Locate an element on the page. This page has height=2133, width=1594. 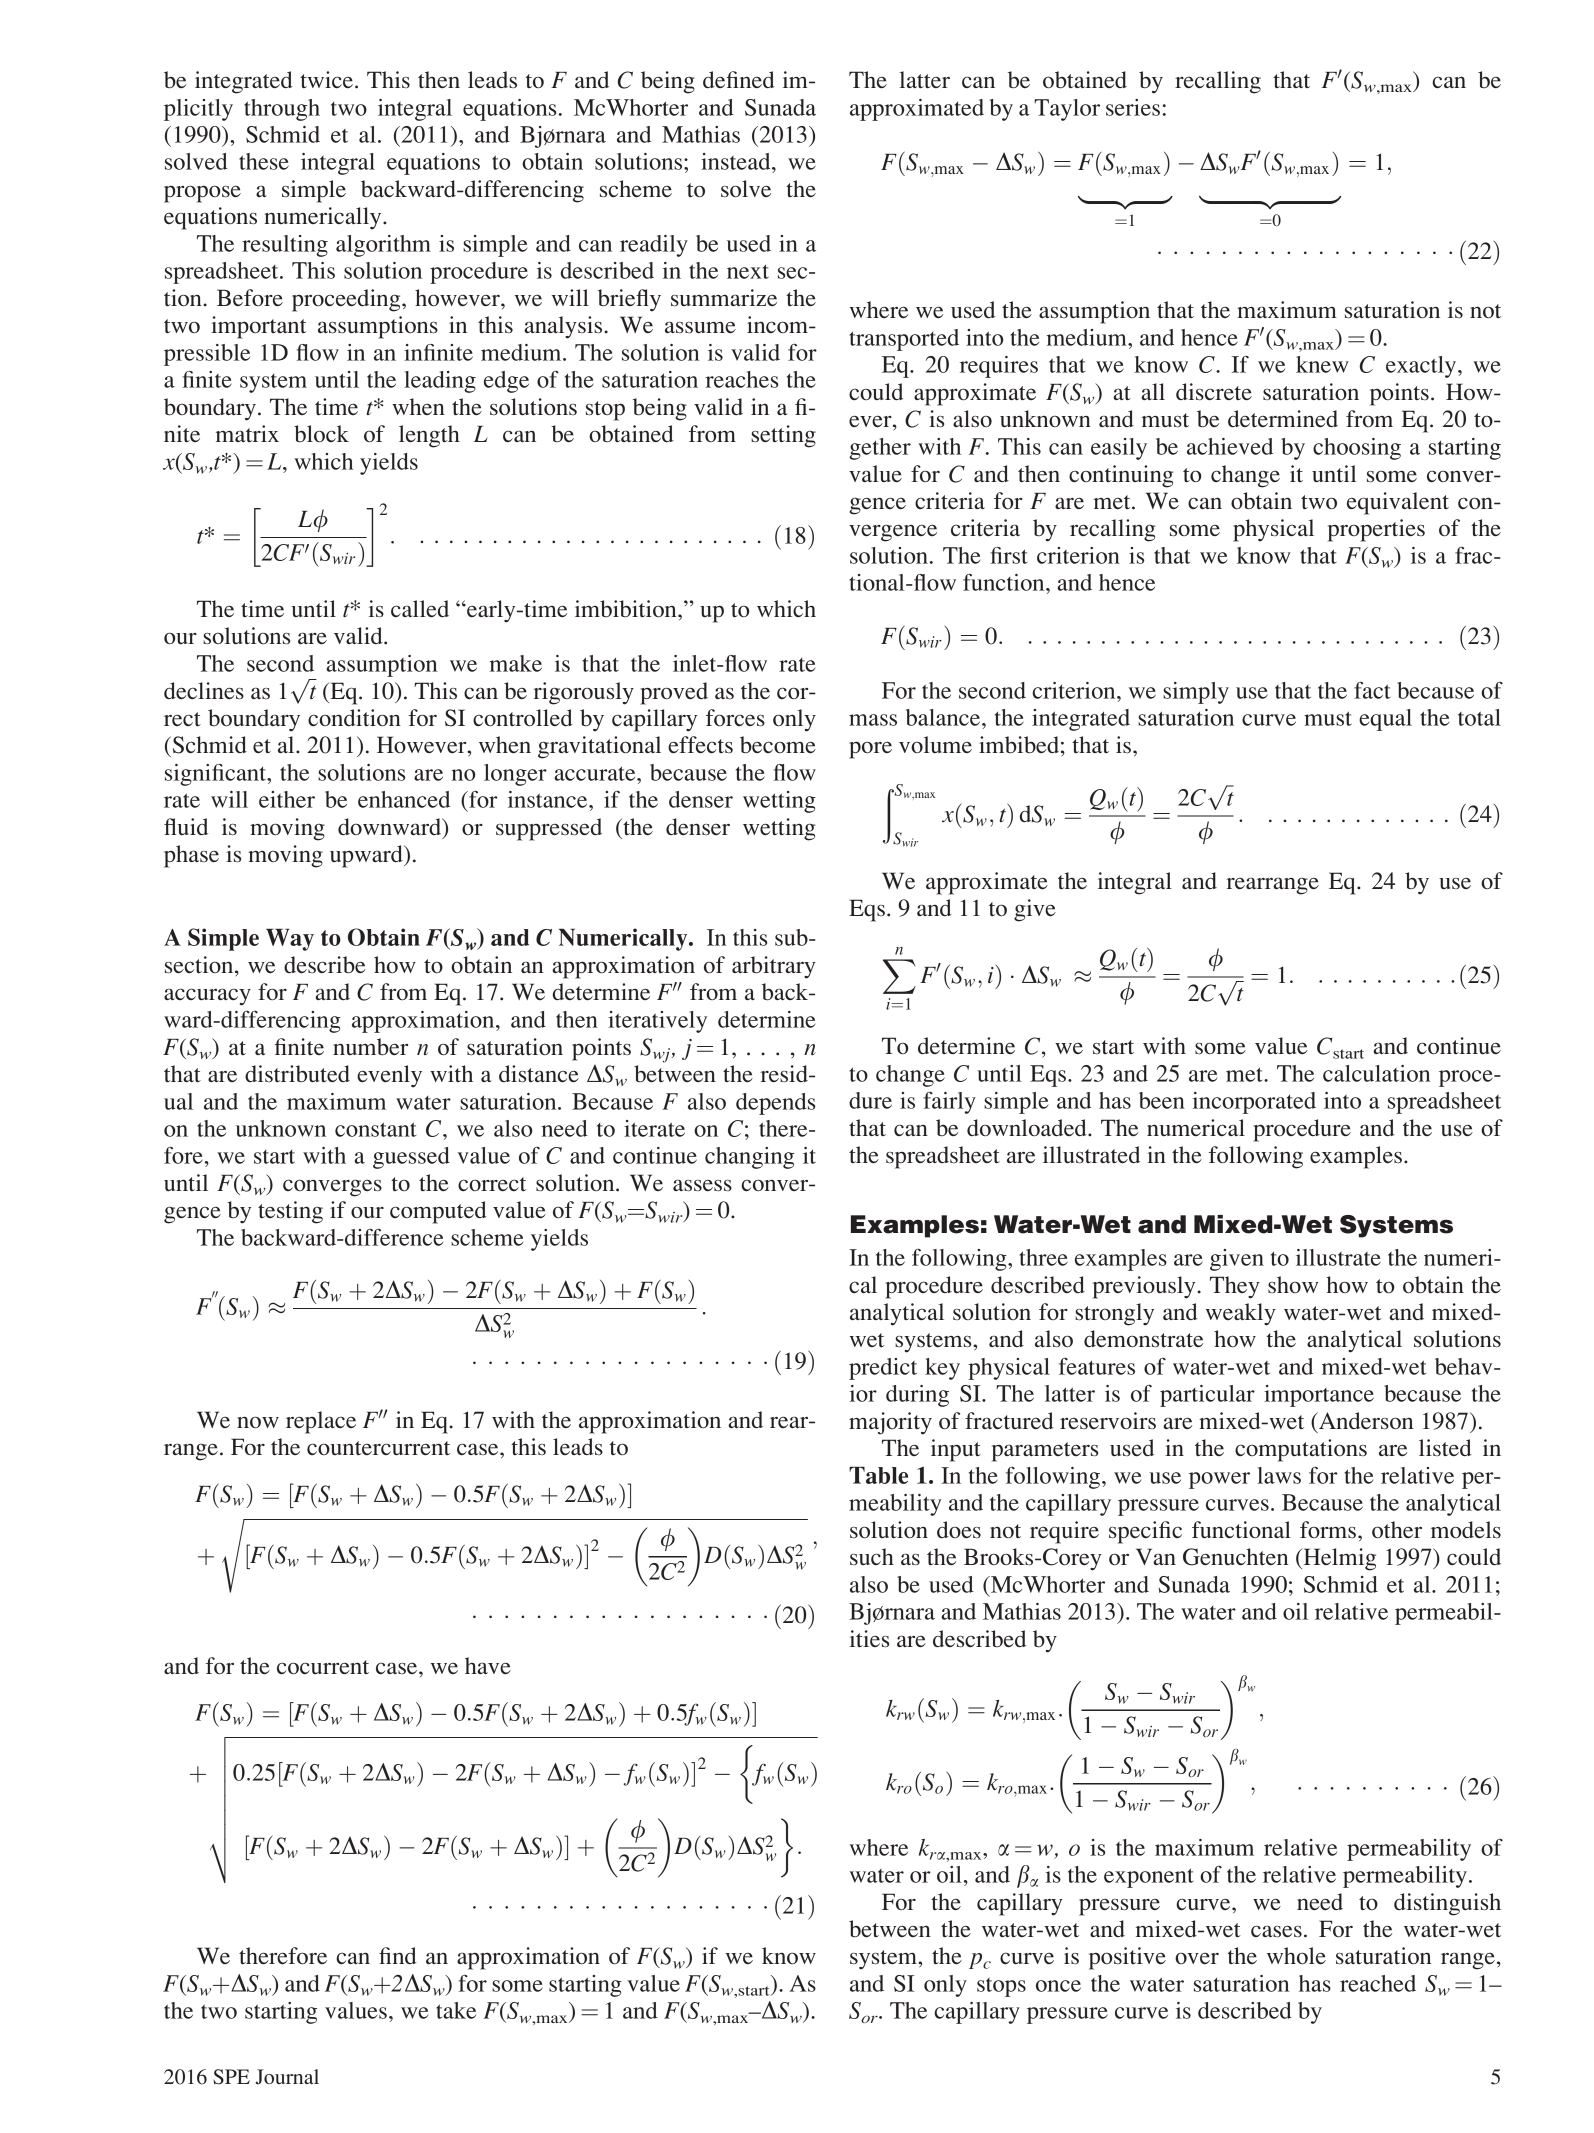
instead is located at coordinates (737, 161).
